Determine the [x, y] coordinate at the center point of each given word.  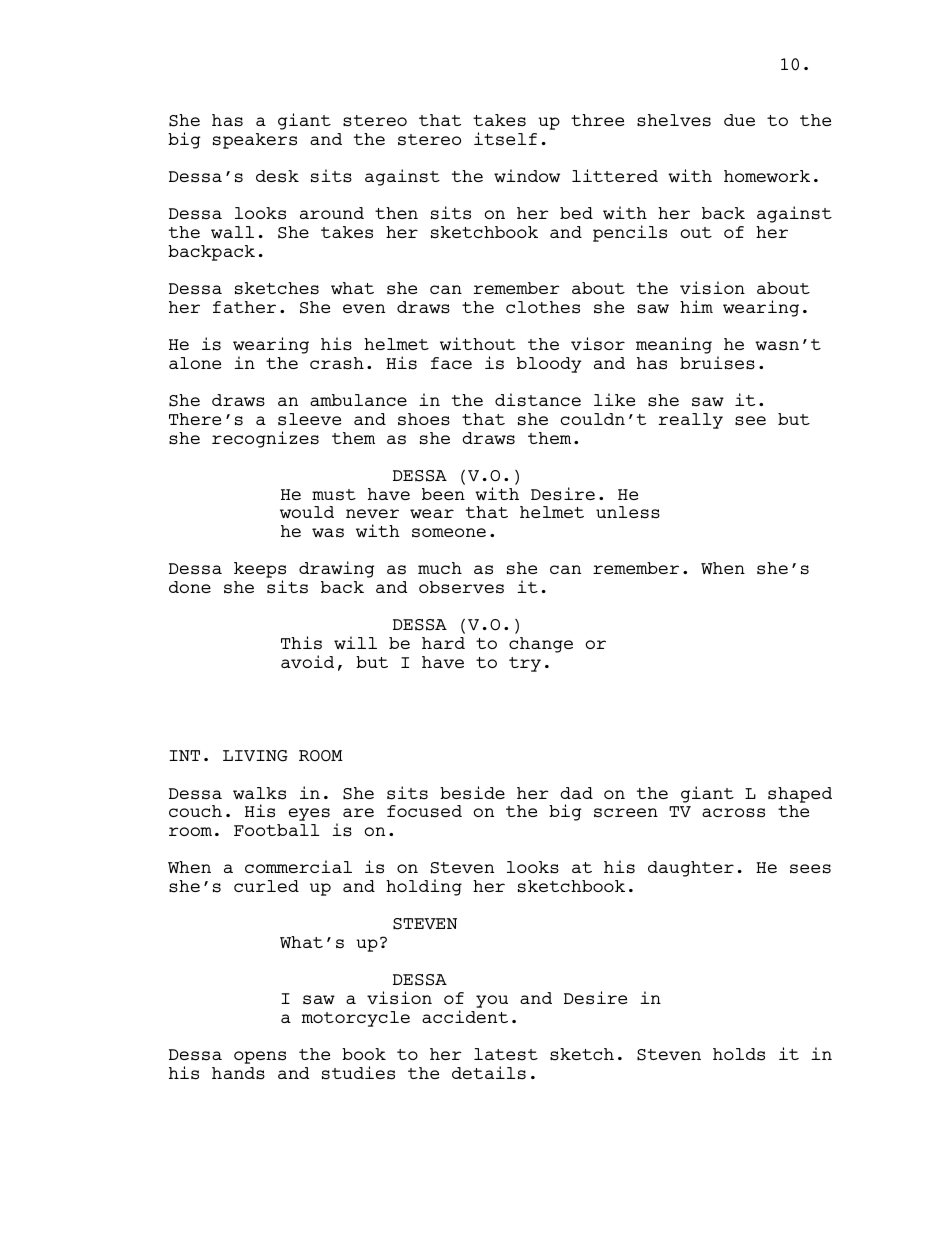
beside [472, 793]
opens [260, 1057]
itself [505, 139]
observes [461, 587]
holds [739, 1054]
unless [628, 512]
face [451, 363]
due [739, 120]
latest [506, 1054]
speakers [255, 141]
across [733, 813]
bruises [717, 363]
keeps [260, 571]
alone [195, 363]
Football [277, 830]
